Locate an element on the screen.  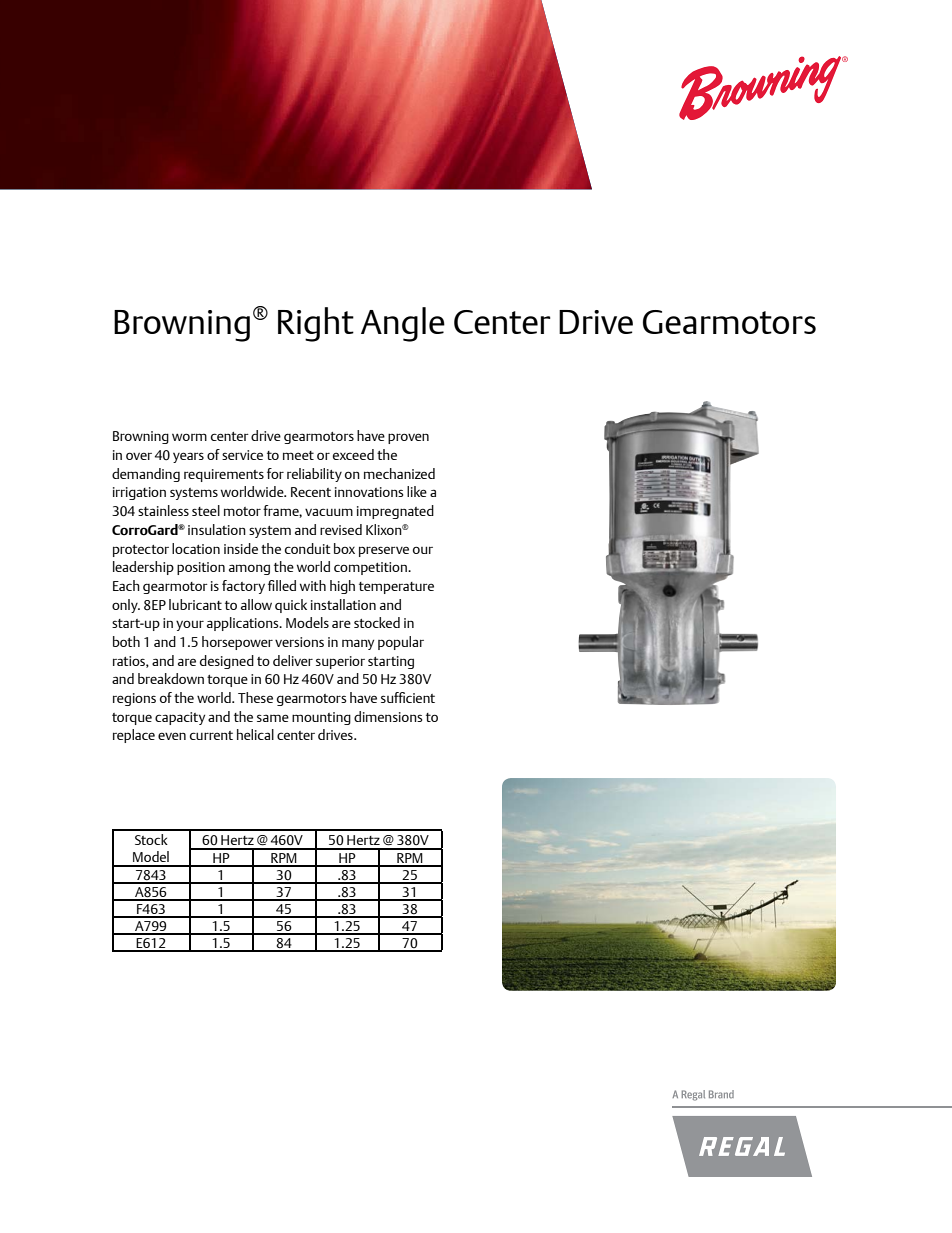
for is located at coordinates (275, 473).
